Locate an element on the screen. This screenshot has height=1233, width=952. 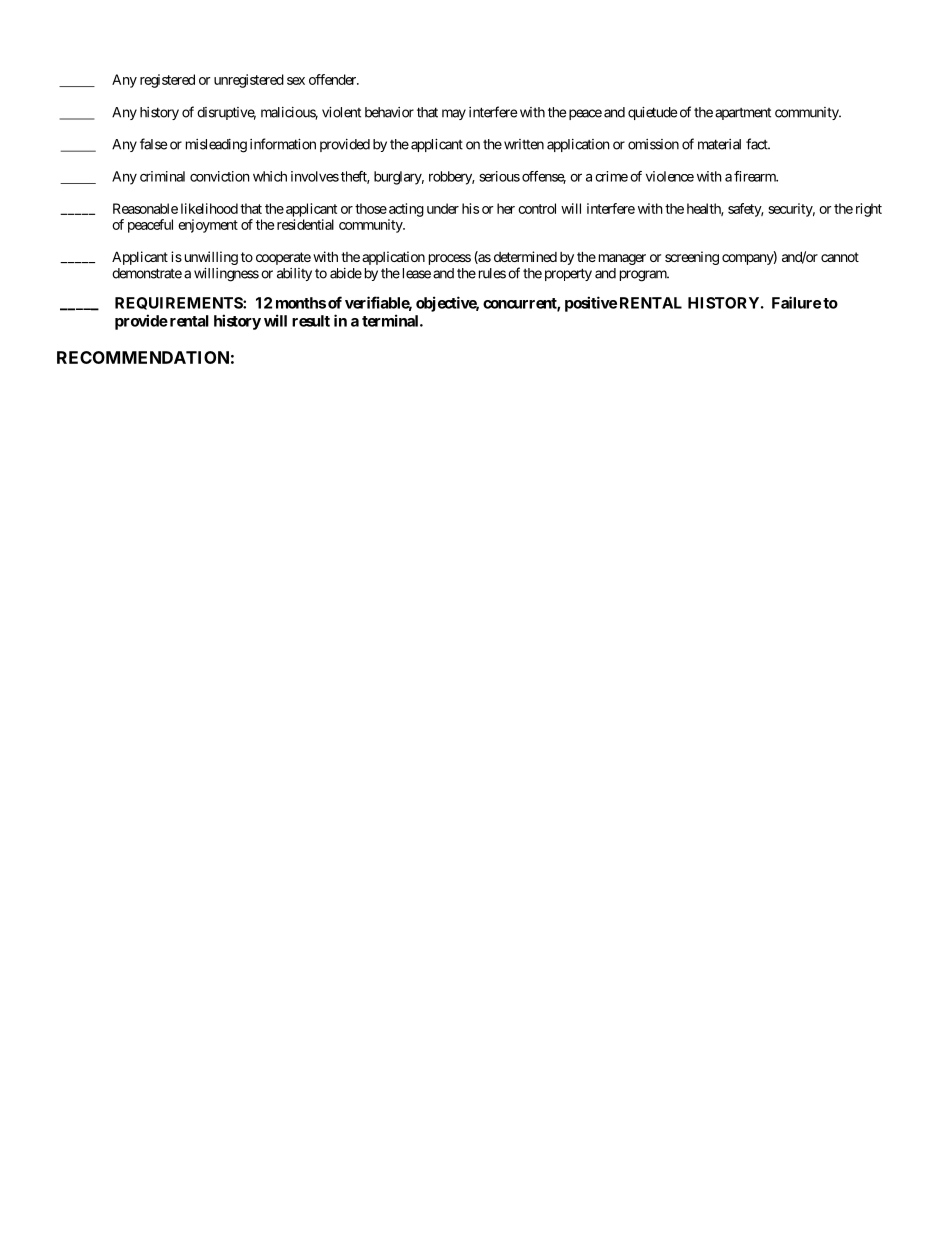
right is located at coordinates (869, 210).
